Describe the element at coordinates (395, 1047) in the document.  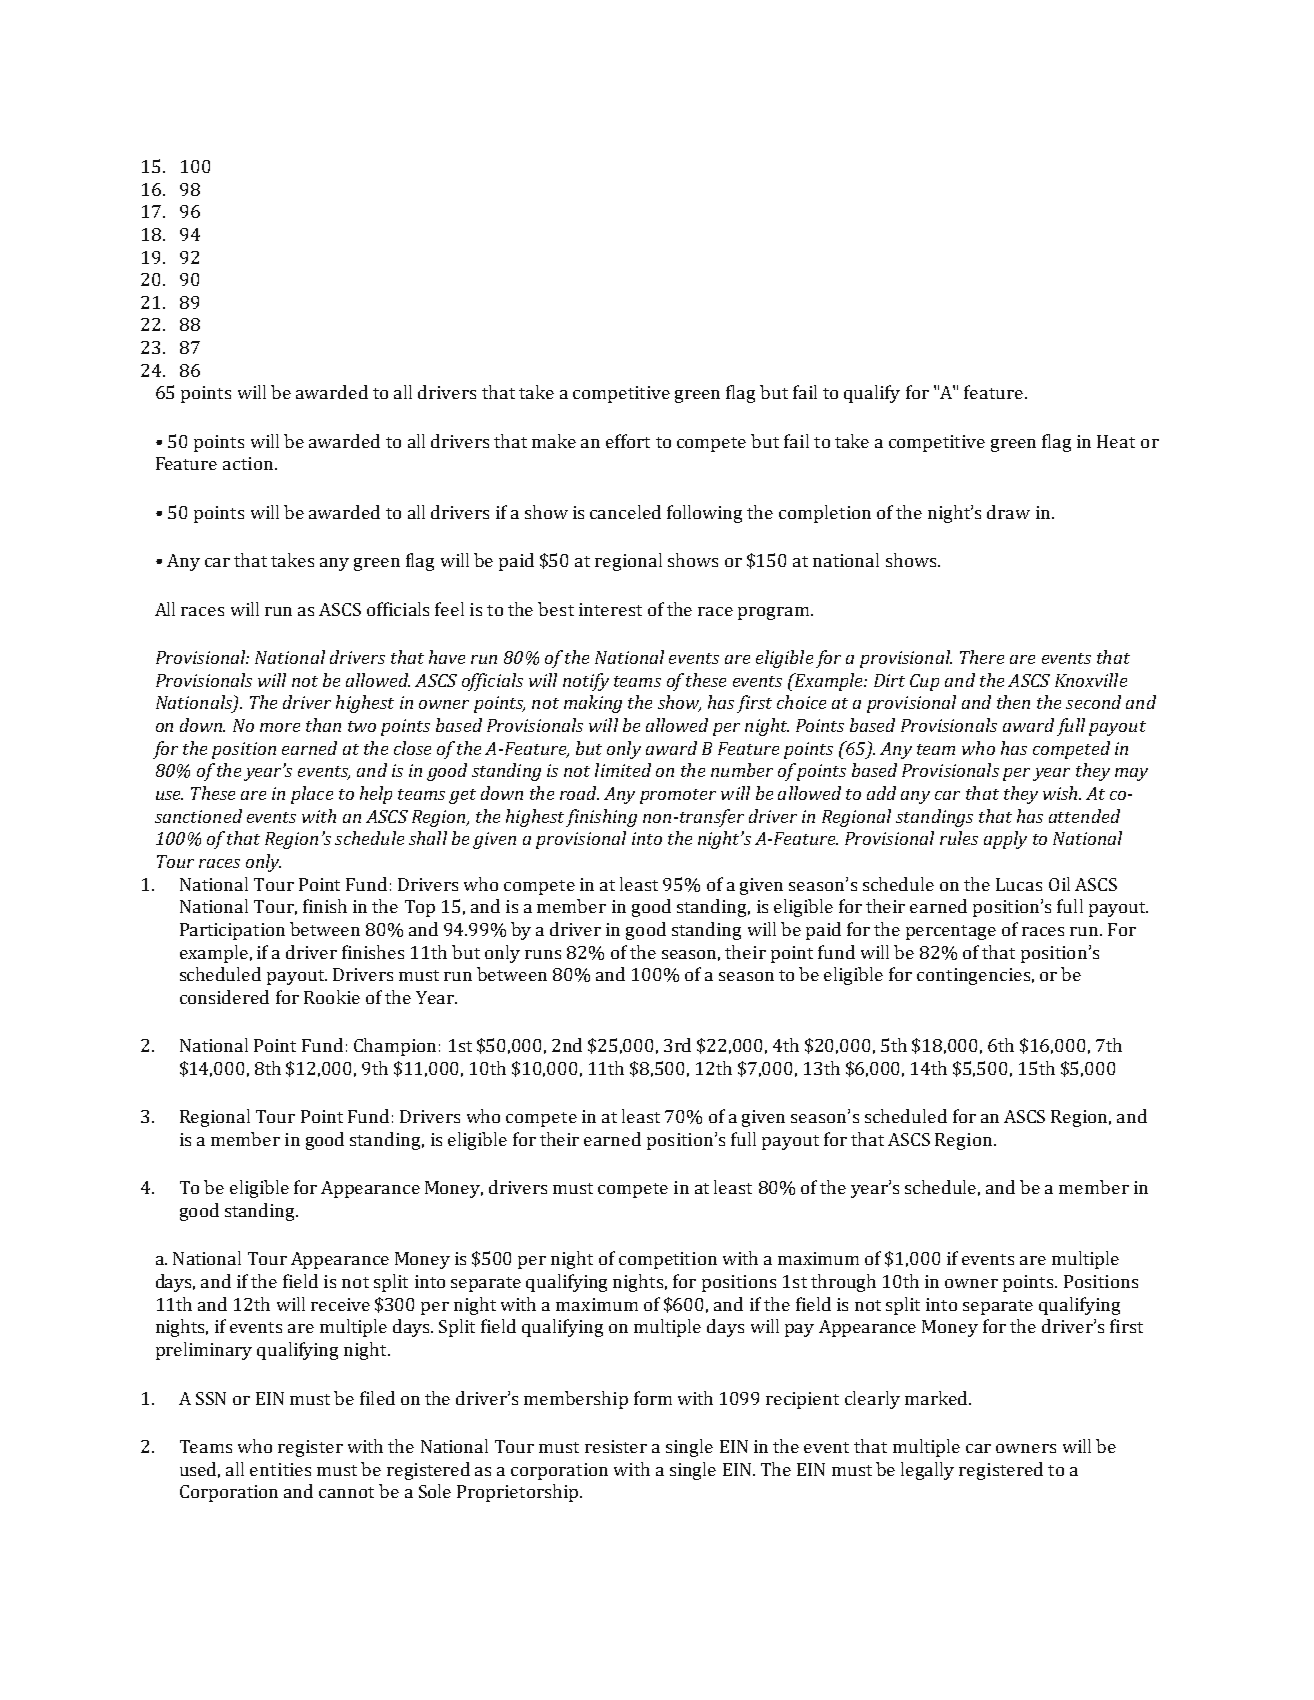
I see `Champion` at that location.
